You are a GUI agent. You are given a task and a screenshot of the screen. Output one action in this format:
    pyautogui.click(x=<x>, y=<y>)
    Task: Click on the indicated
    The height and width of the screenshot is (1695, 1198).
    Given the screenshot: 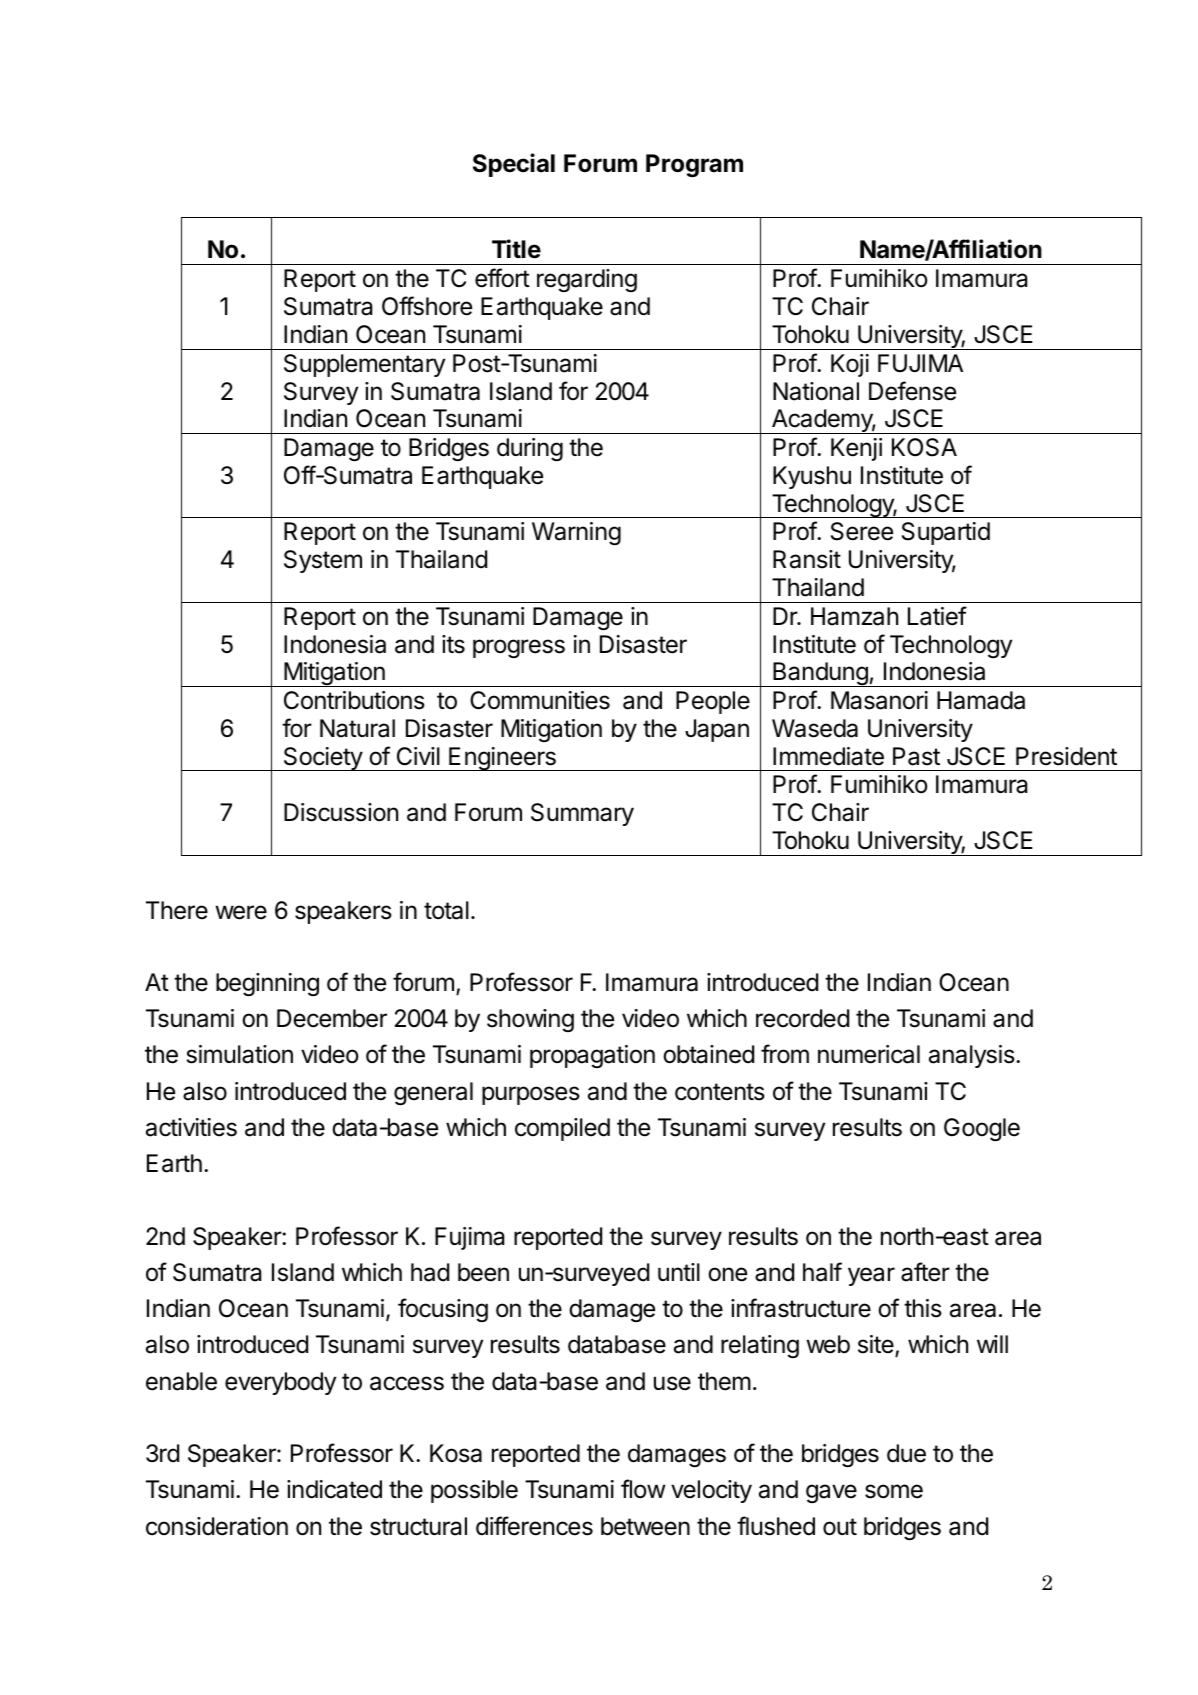 What is the action you would take?
    pyautogui.click(x=334, y=1489)
